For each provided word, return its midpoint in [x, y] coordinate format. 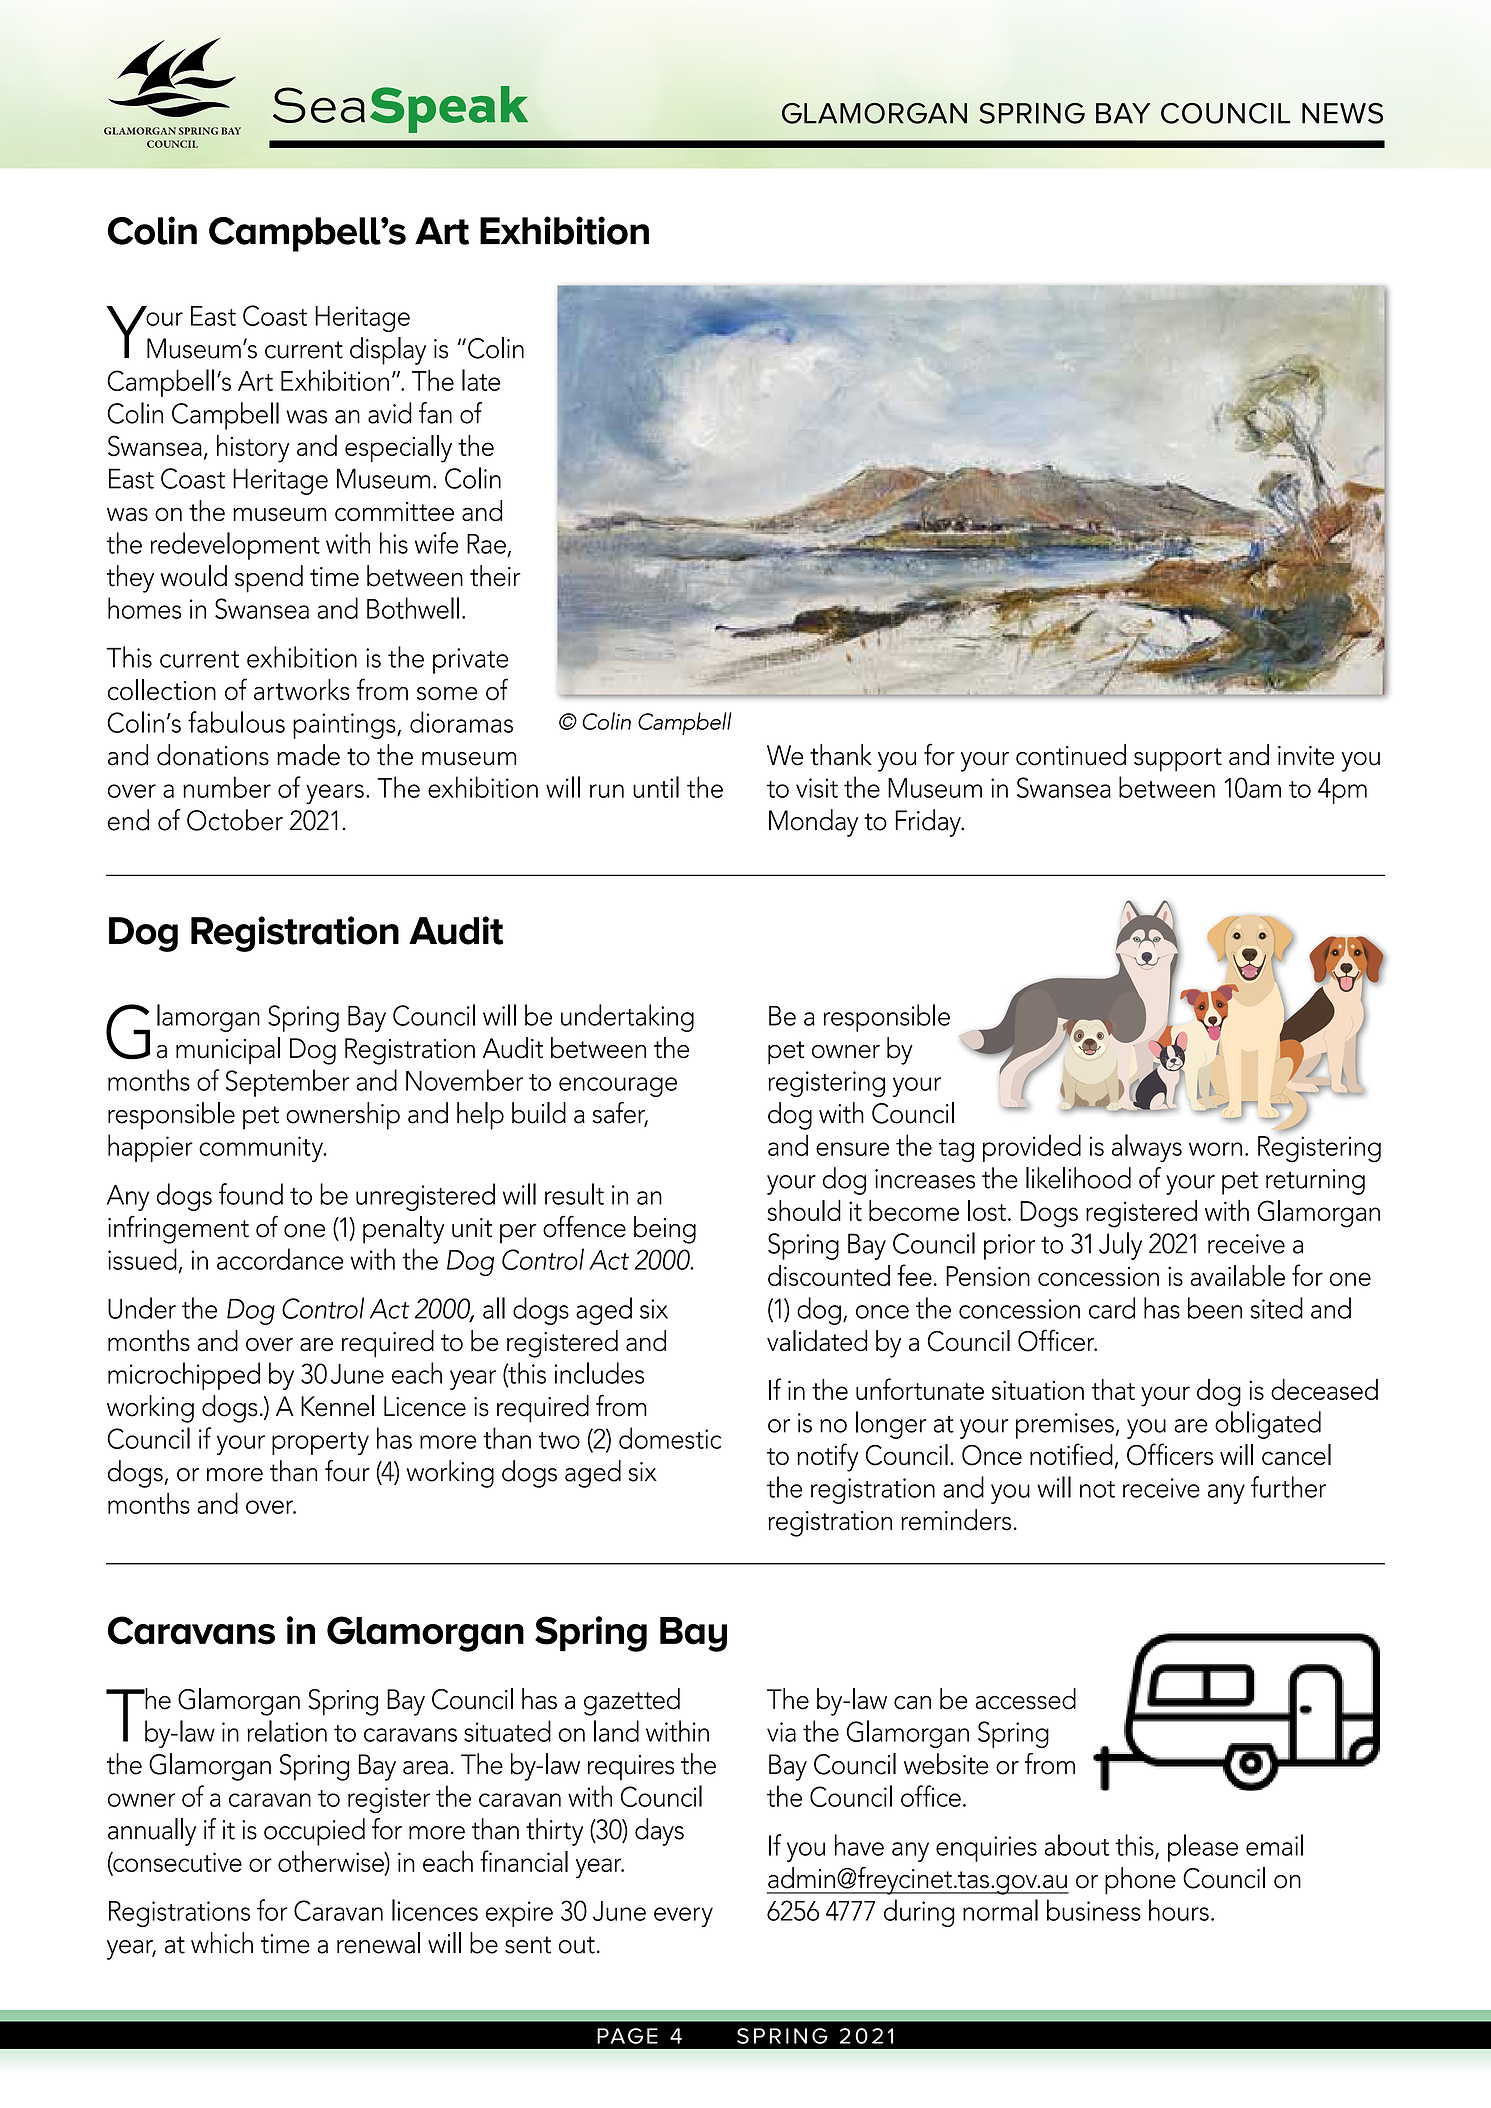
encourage [618, 1087]
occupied [314, 1832]
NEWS [1342, 113]
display [388, 351]
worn [1215, 1149]
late [481, 380]
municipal [228, 1051]
